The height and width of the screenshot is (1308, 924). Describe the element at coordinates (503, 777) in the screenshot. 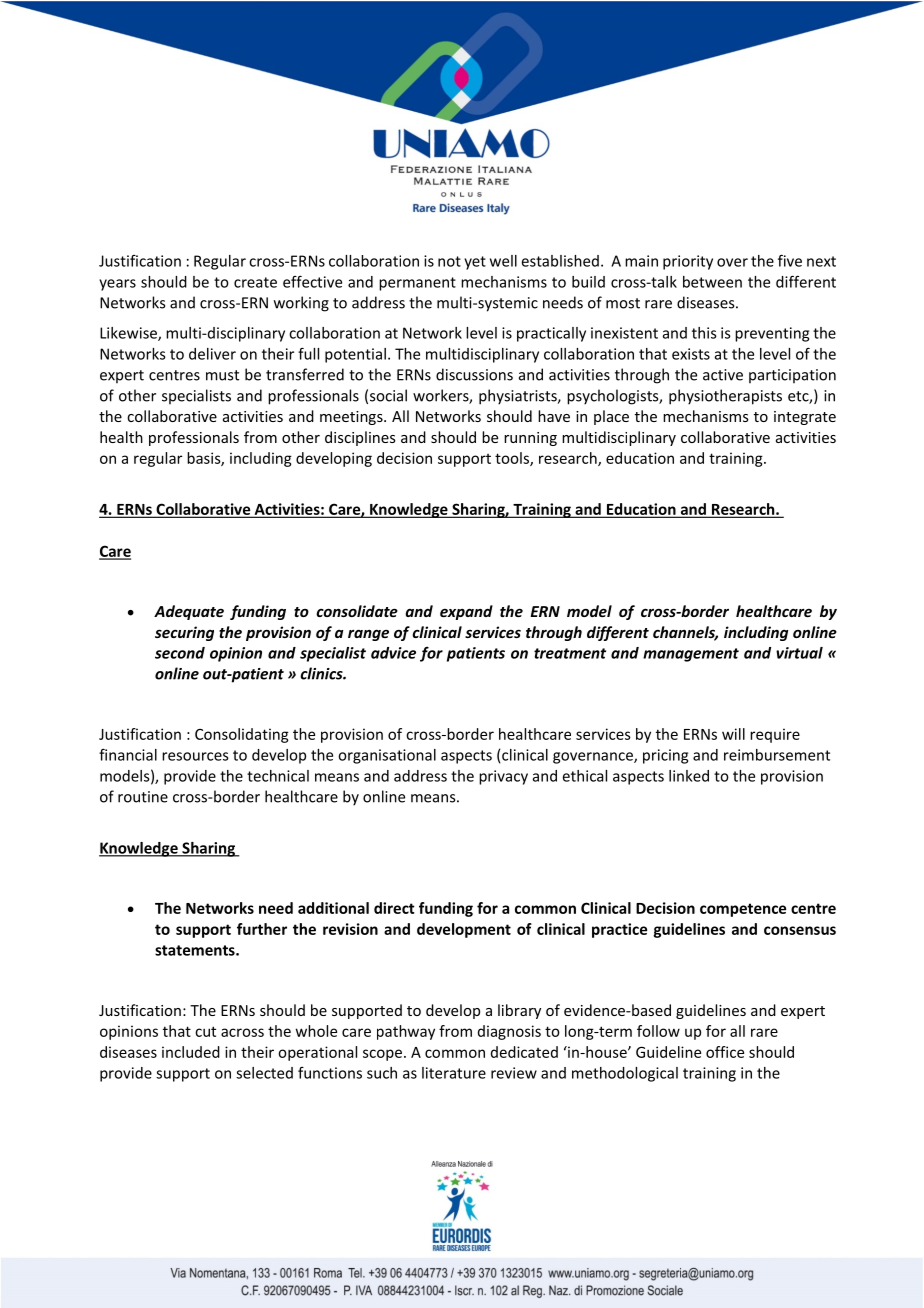

I see `privacy` at that location.
